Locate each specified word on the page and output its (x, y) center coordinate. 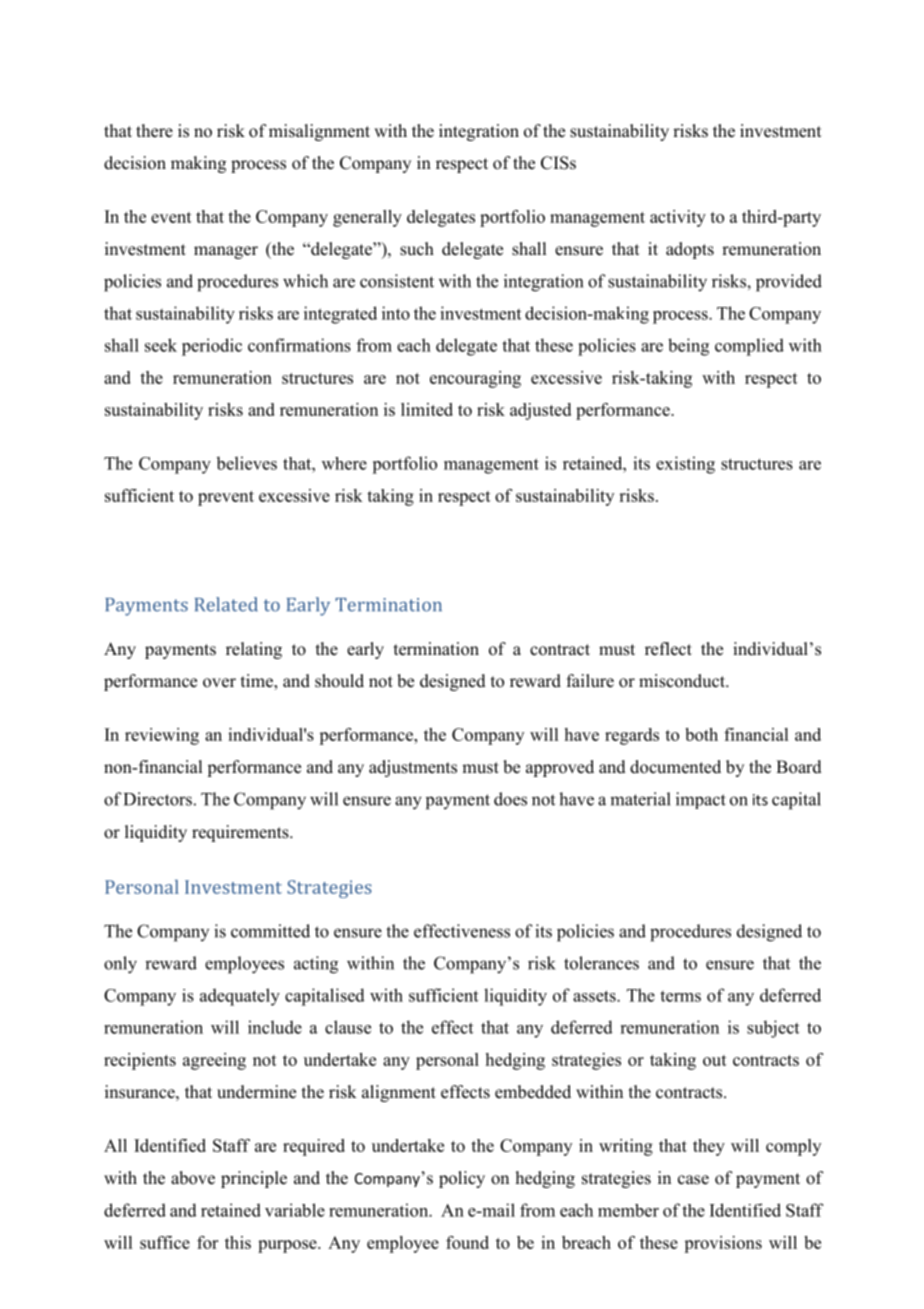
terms (680, 996)
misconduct (683, 681)
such (417, 249)
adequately (240, 997)
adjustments (413, 768)
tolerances (601, 963)
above (193, 1178)
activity (678, 218)
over (219, 683)
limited (427, 409)
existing (685, 465)
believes (246, 463)
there (154, 131)
